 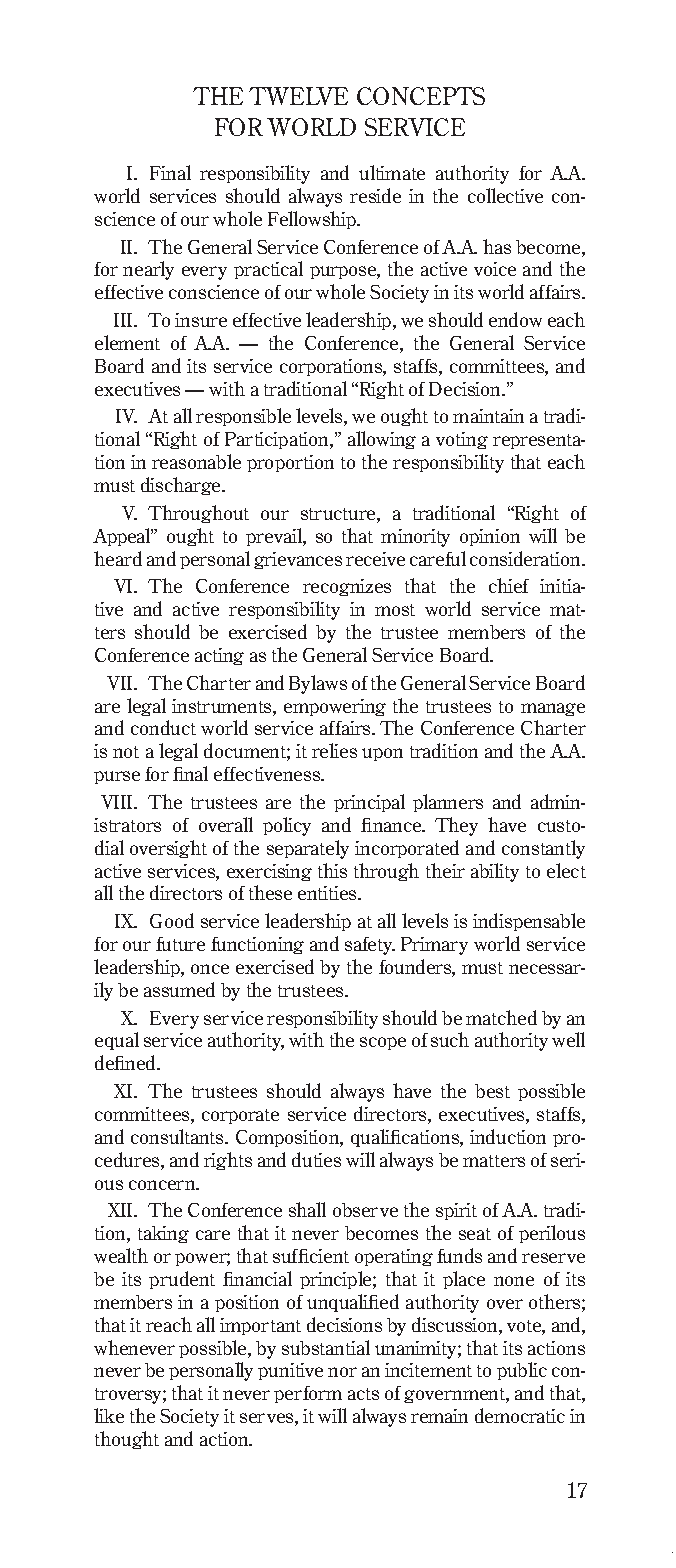 What do you see at coordinates (298, 96) in the page?
I see `TWELVE` at bounding box center [298, 96].
